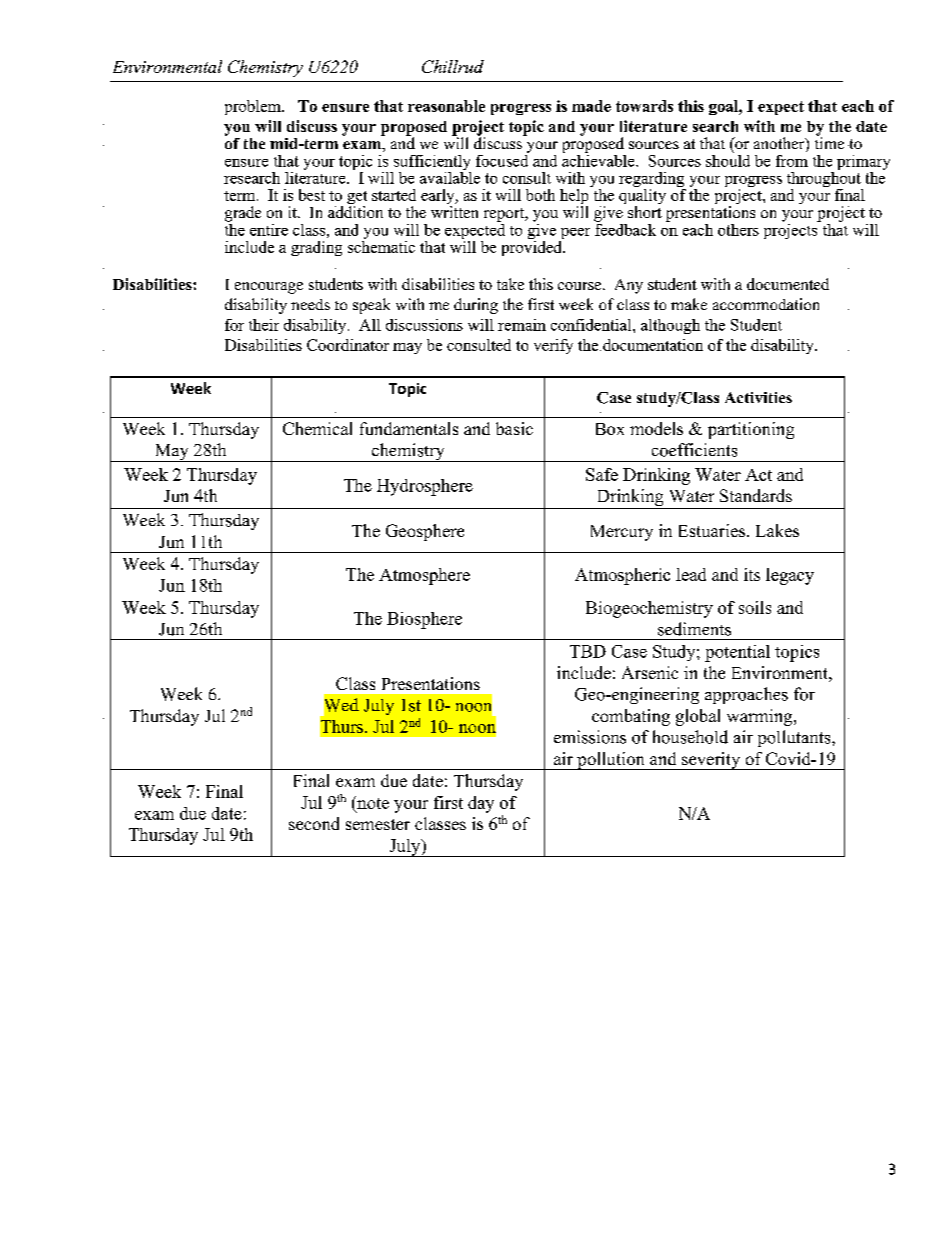  Describe the element at coordinates (314, 823) in the image. I see `second` at that location.
